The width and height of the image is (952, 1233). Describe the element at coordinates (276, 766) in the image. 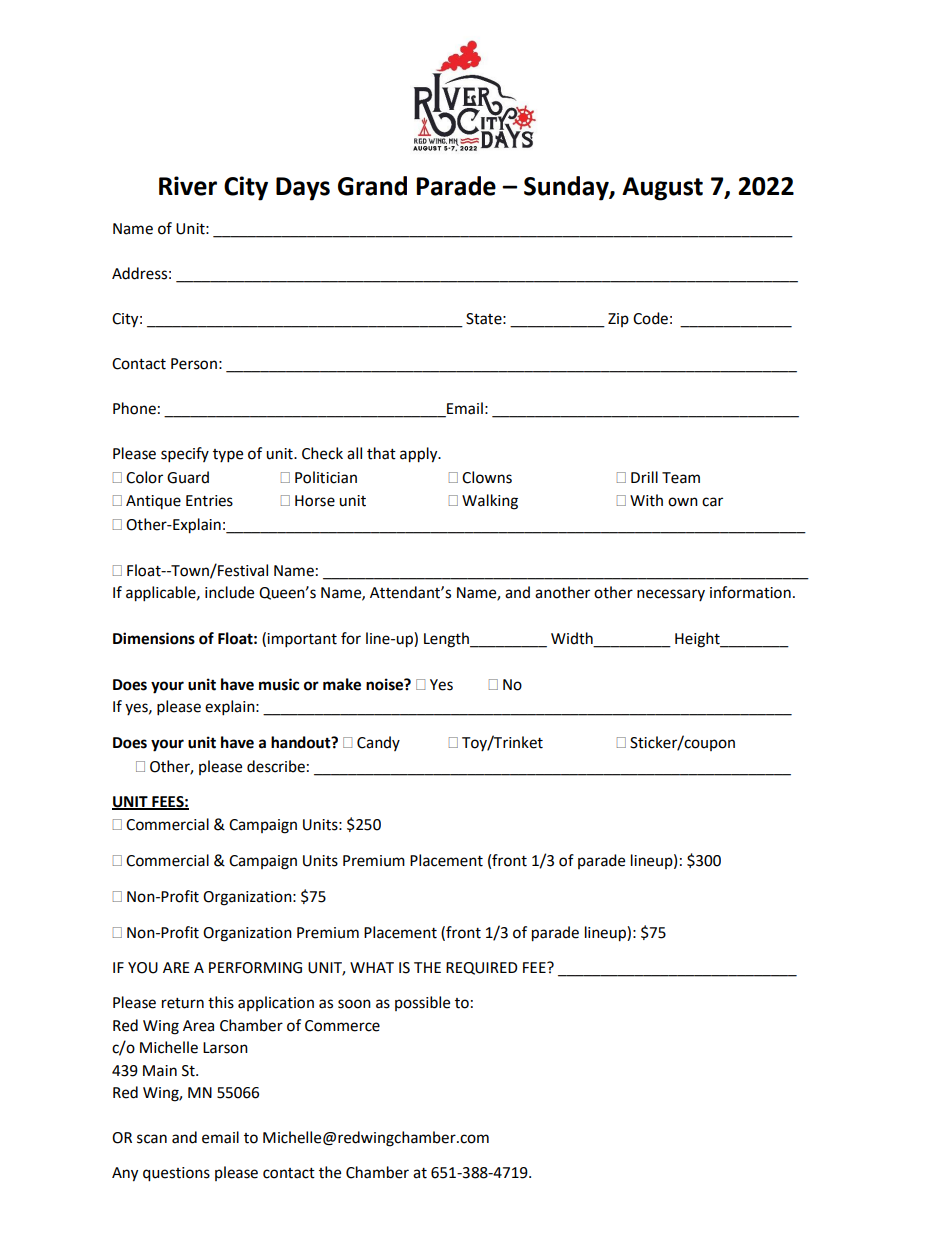

I see `describe` at that location.
